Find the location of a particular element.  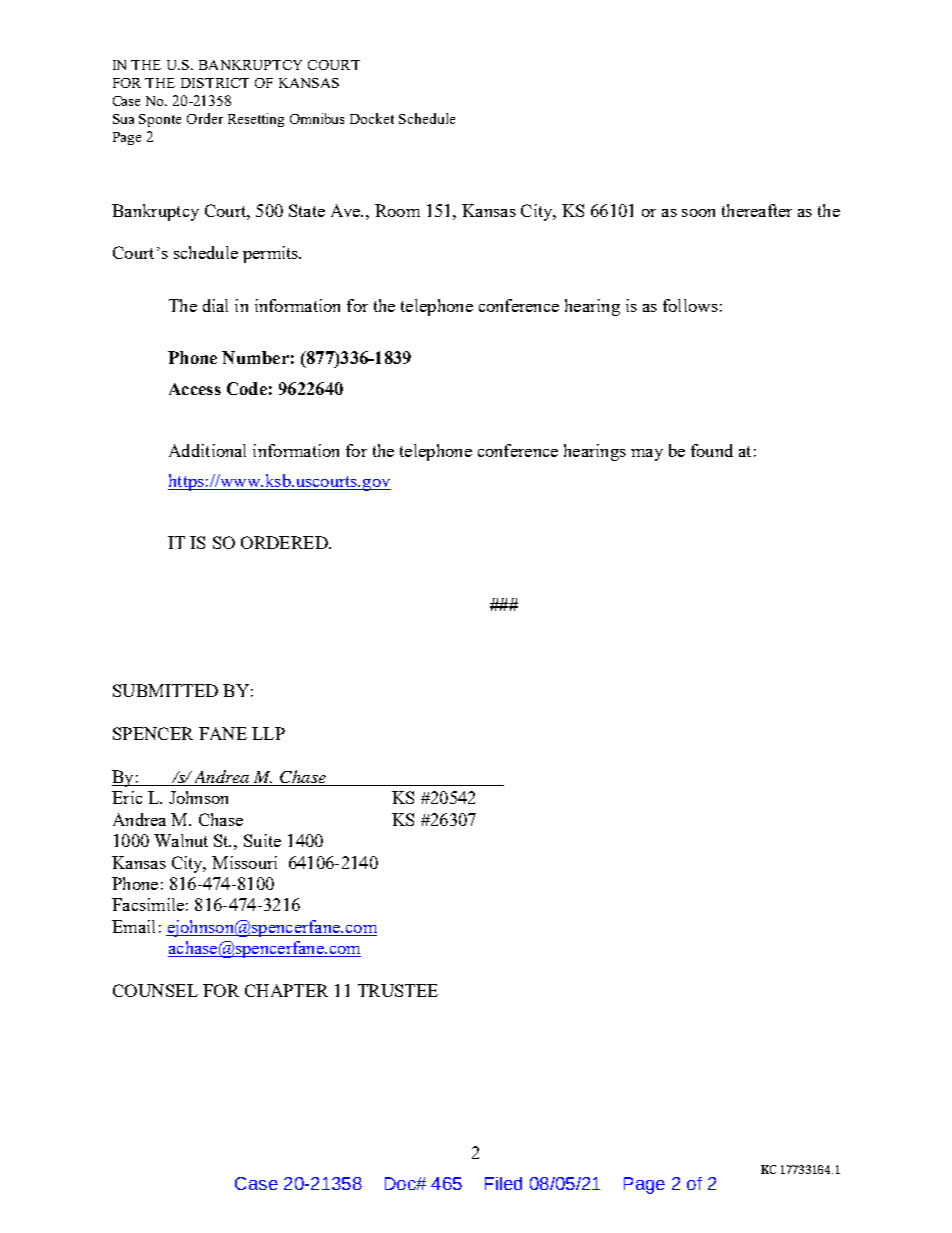

Docket is located at coordinates (372, 118).
